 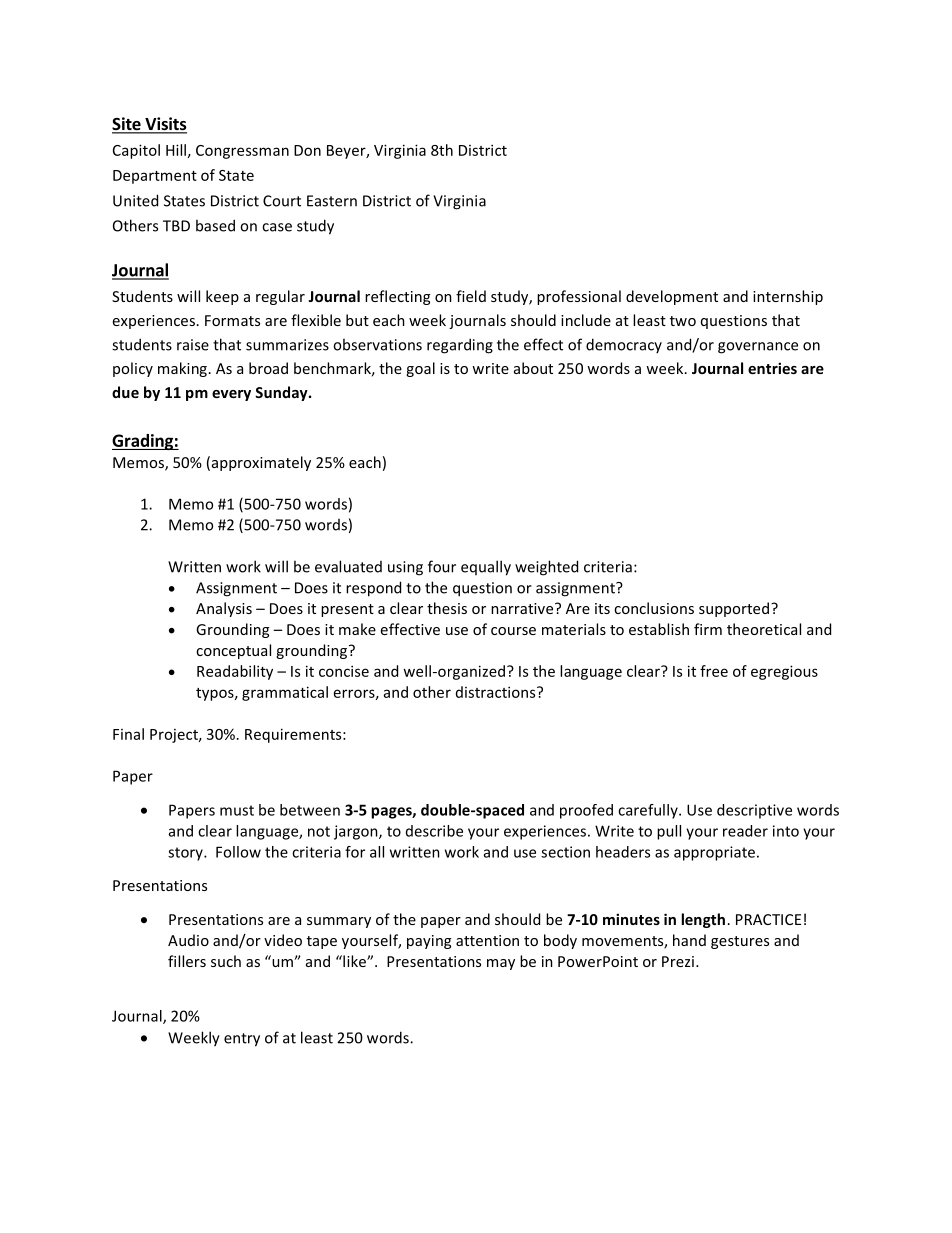 I want to click on Prezi, so click(x=678, y=961).
